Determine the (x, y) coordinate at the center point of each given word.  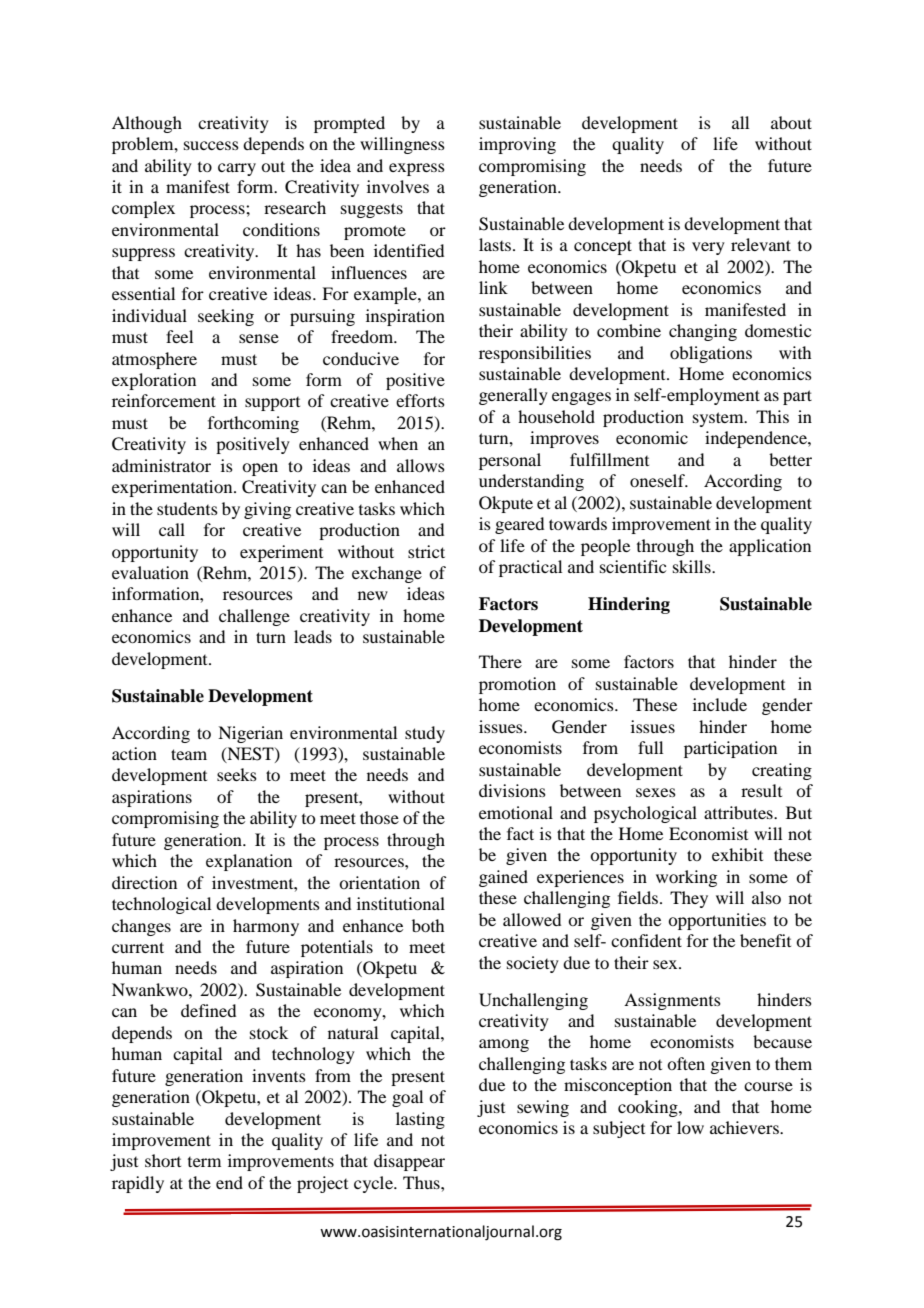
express (417, 169)
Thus (422, 1182)
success (211, 145)
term (204, 1162)
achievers (745, 1127)
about (791, 122)
